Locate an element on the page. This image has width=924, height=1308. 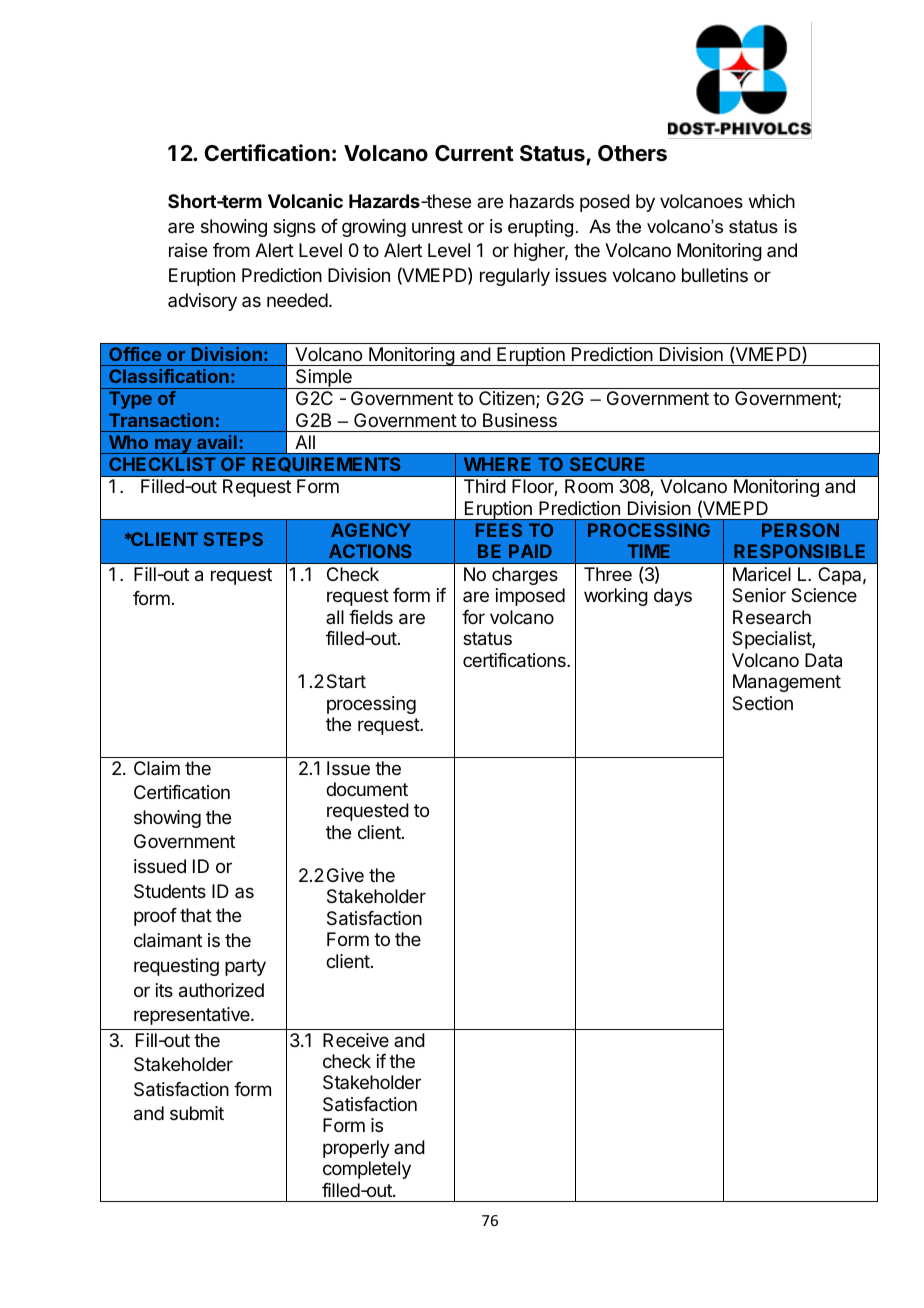
that is located at coordinates (196, 915).
